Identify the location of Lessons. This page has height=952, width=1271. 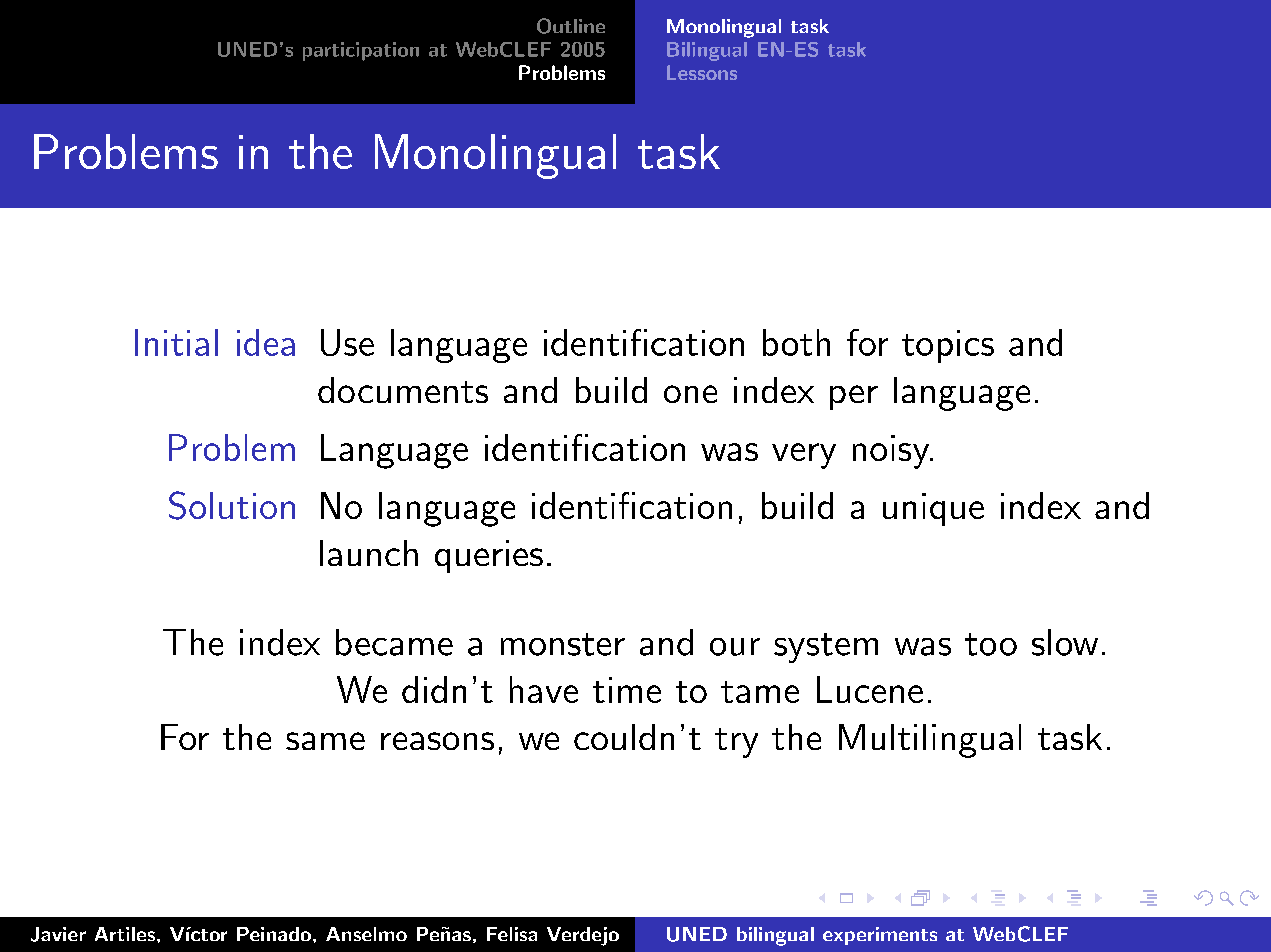
(702, 72).
